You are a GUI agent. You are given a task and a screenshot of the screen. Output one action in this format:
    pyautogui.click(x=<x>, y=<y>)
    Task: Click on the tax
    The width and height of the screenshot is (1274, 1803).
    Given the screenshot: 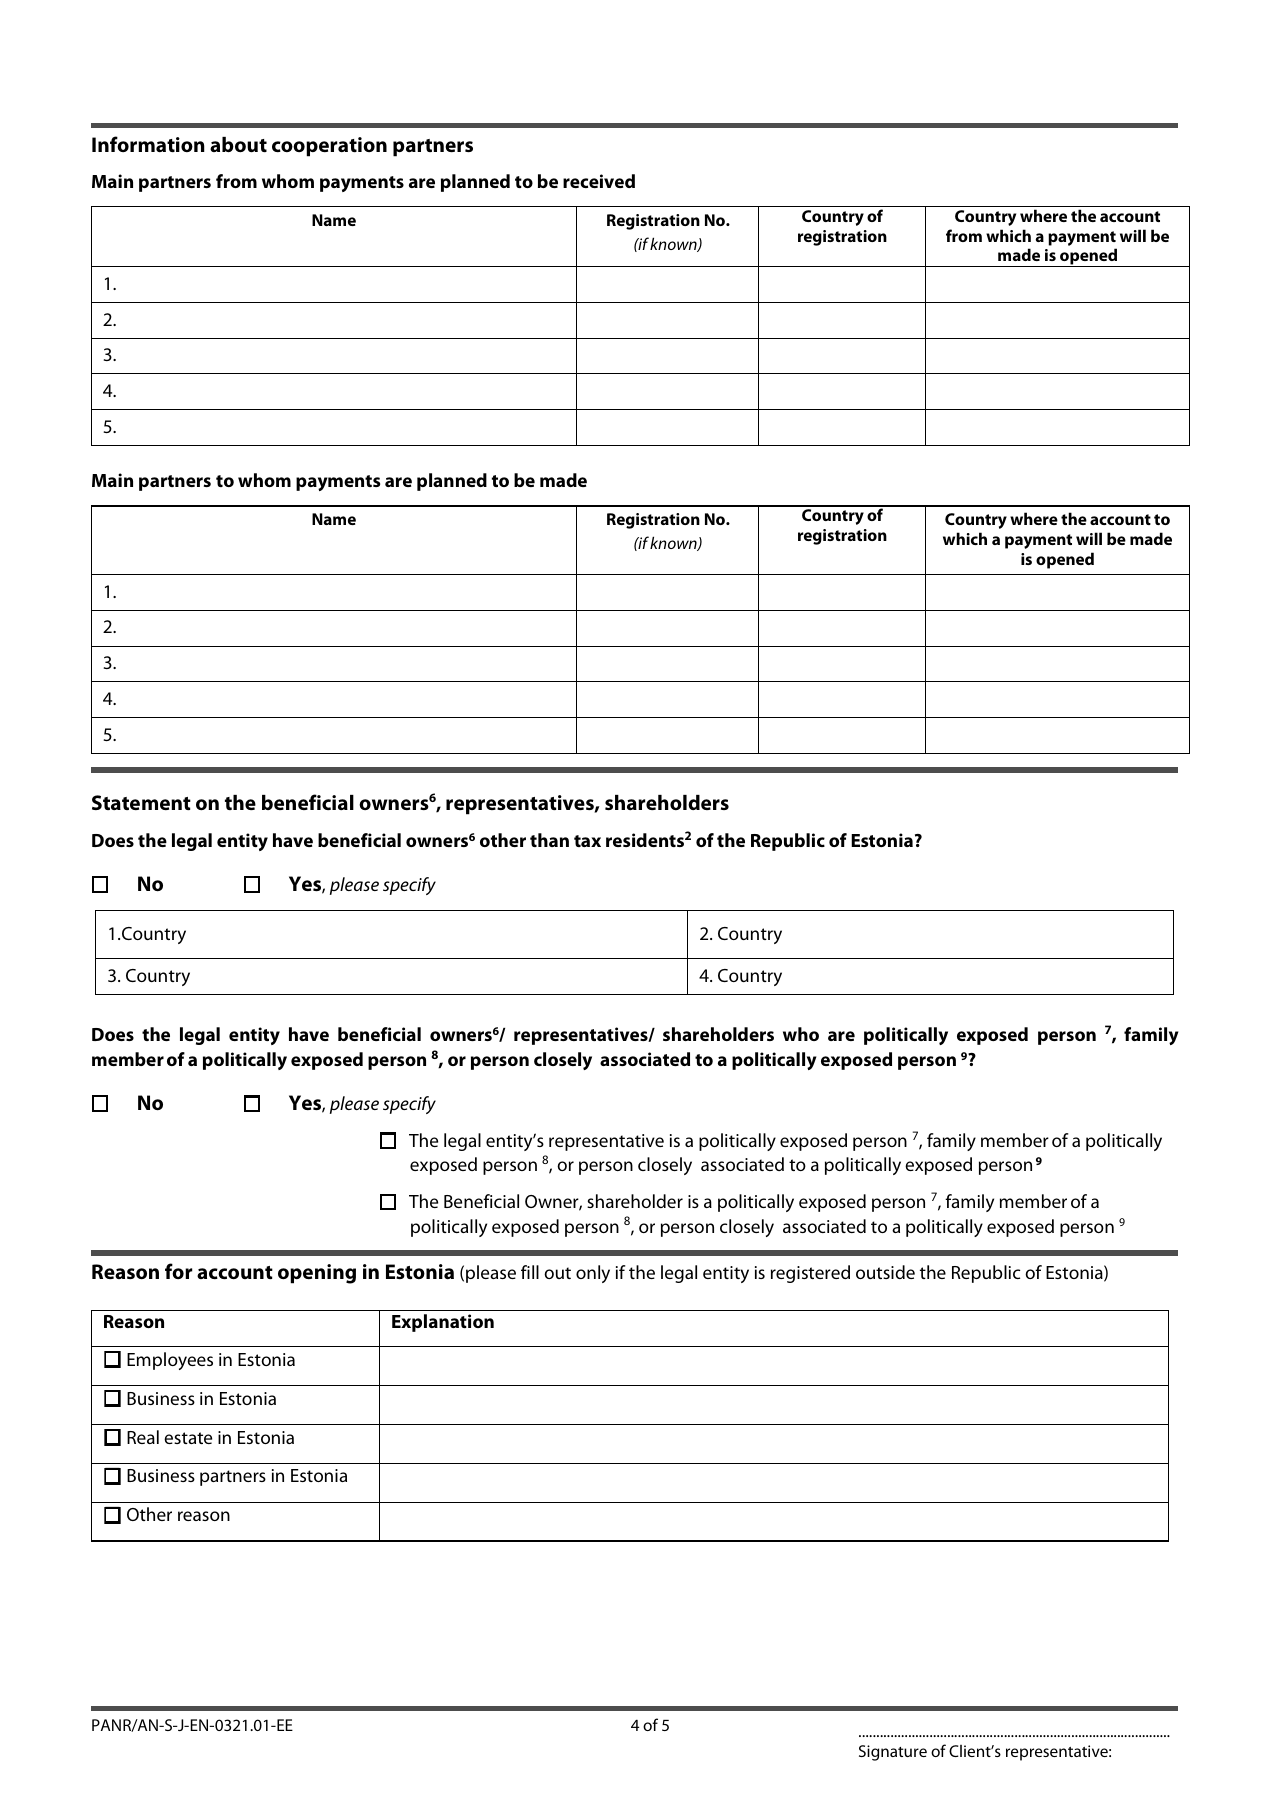 What is the action you would take?
    pyautogui.click(x=587, y=841)
